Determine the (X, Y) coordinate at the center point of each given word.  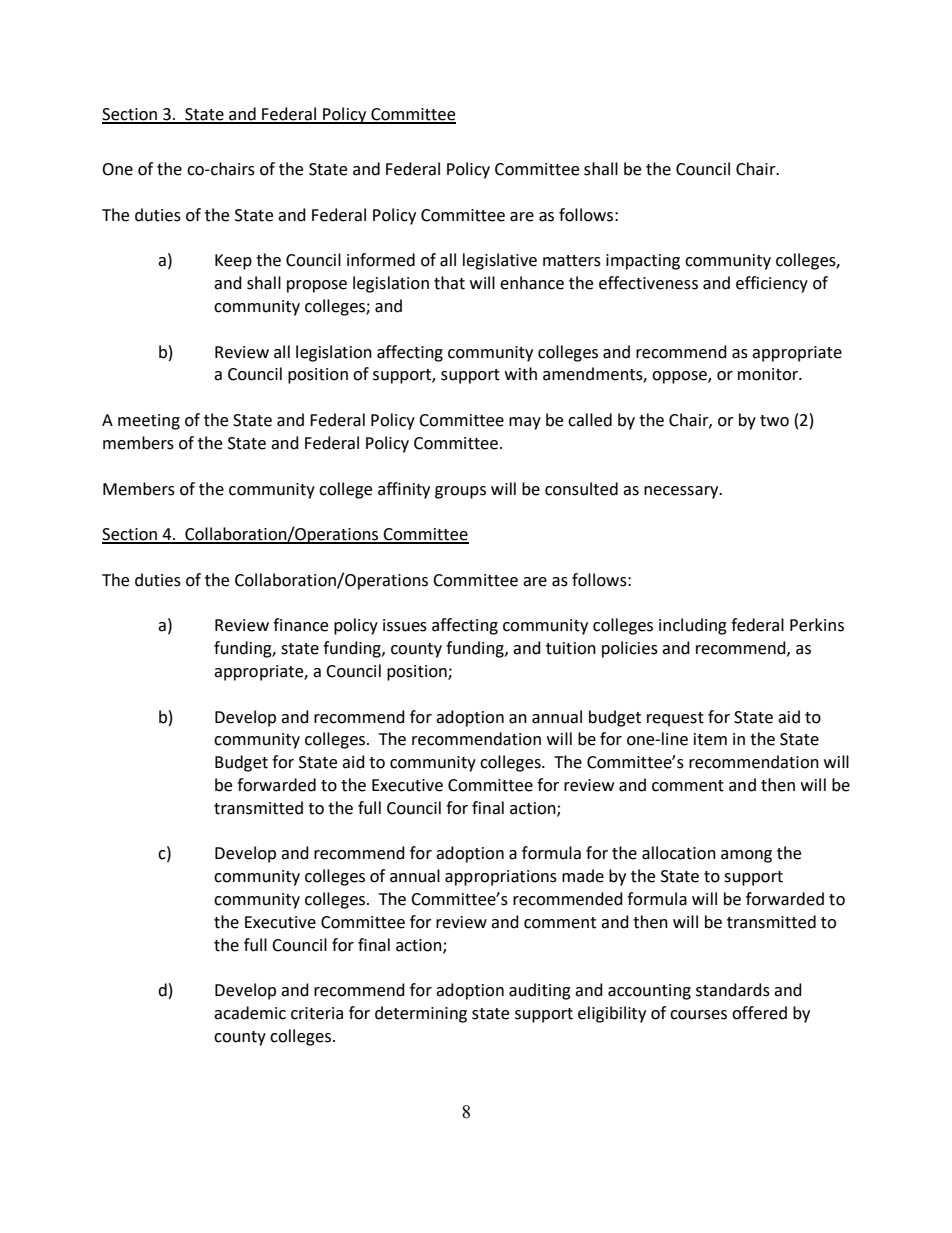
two (774, 421)
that (449, 283)
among (746, 856)
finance (300, 625)
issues (405, 625)
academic (250, 1013)
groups (460, 492)
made (583, 876)
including (693, 626)
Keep (233, 262)
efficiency (772, 284)
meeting (149, 422)
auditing (540, 991)
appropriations (501, 878)
